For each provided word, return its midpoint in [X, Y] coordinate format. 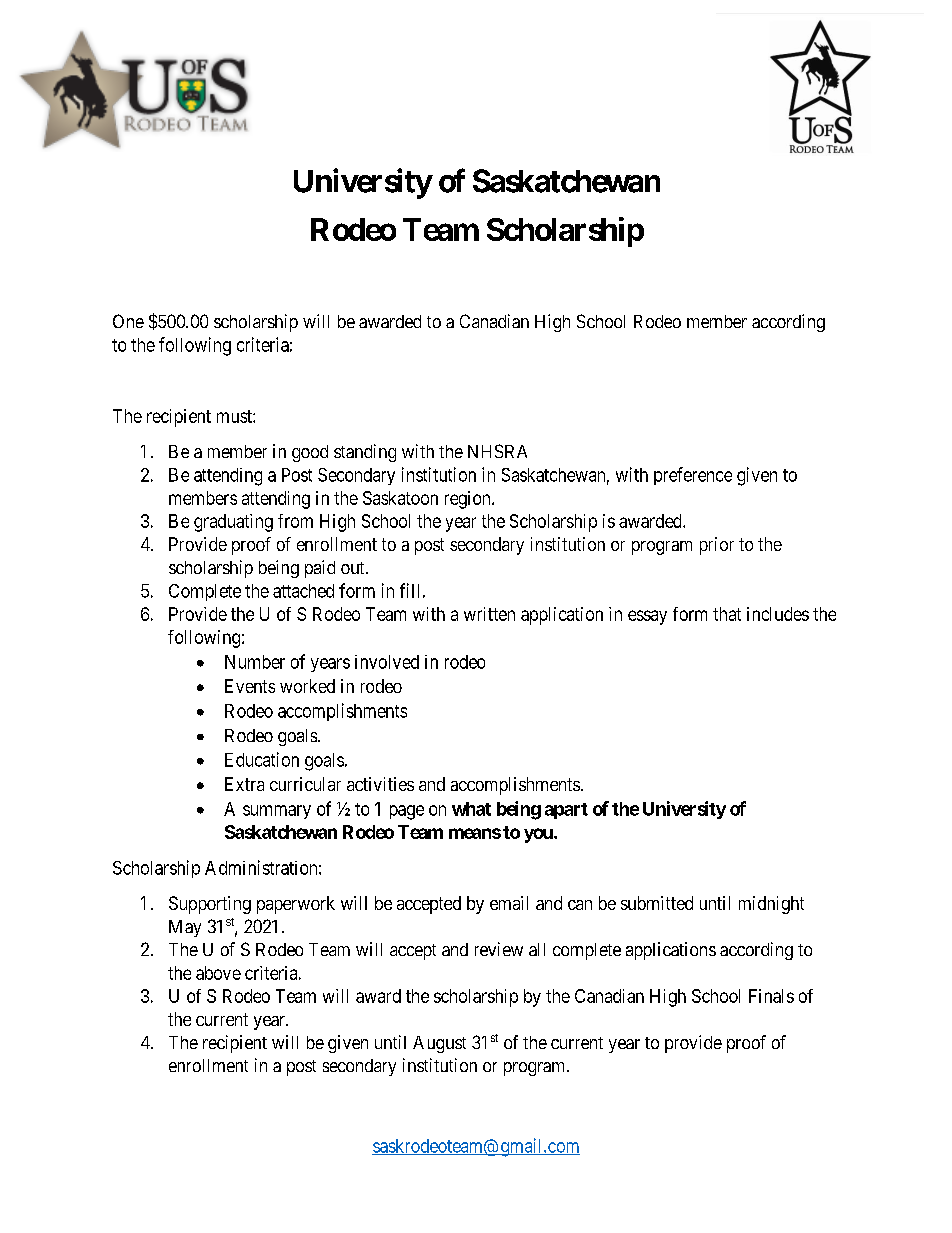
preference [693, 476]
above [218, 973]
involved [387, 662]
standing [365, 453]
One [128, 321]
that [727, 614]
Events [250, 686]
